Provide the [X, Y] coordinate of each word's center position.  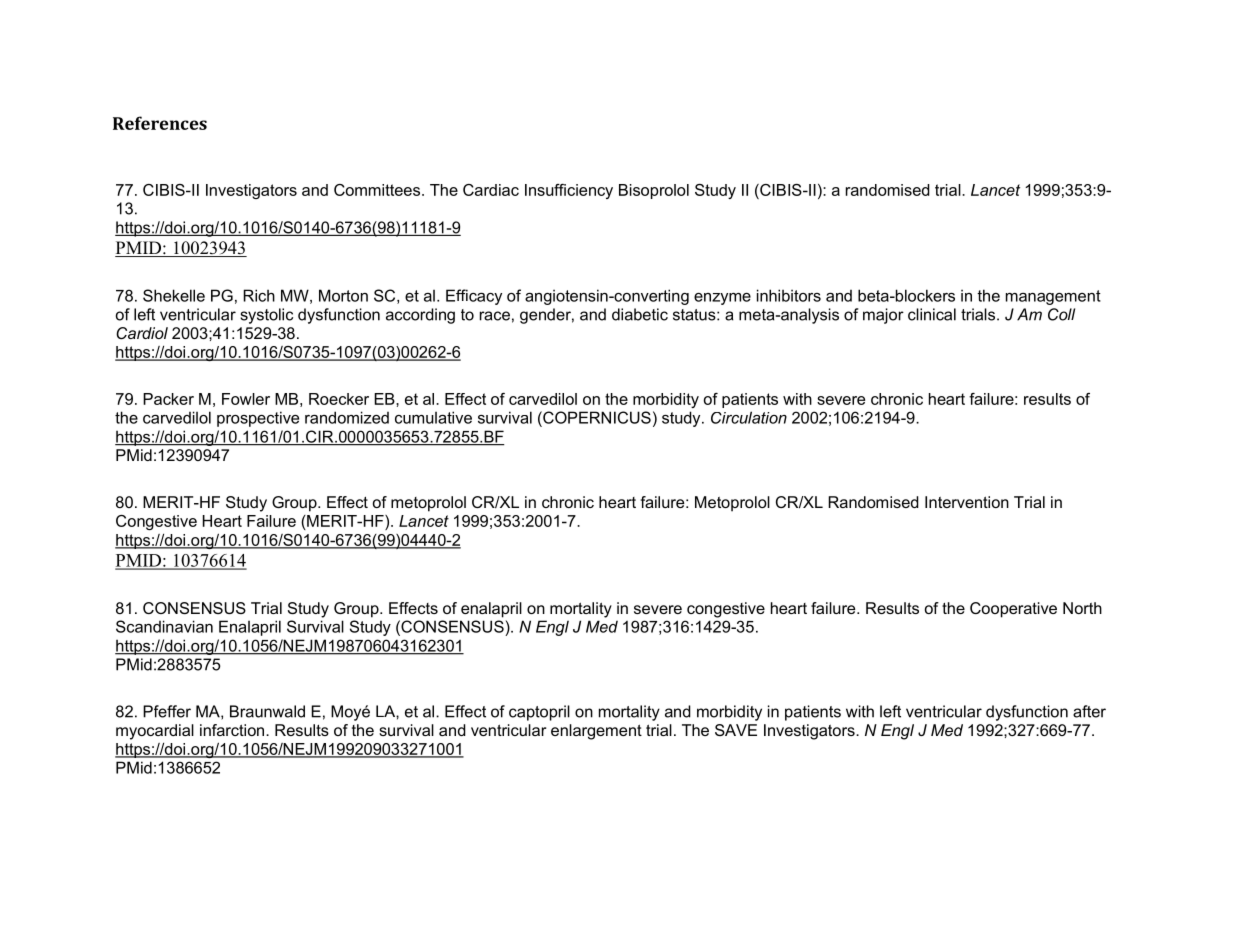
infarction [233, 730]
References [160, 123]
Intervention [967, 502]
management [1053, 297]
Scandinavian [164, 626]
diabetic [640, 314]
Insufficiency [569, 191]
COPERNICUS [596, 417]
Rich [259, 295]
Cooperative [1013, 610]
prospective [258, 419]
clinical [932, 314]
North [1082, 608]
